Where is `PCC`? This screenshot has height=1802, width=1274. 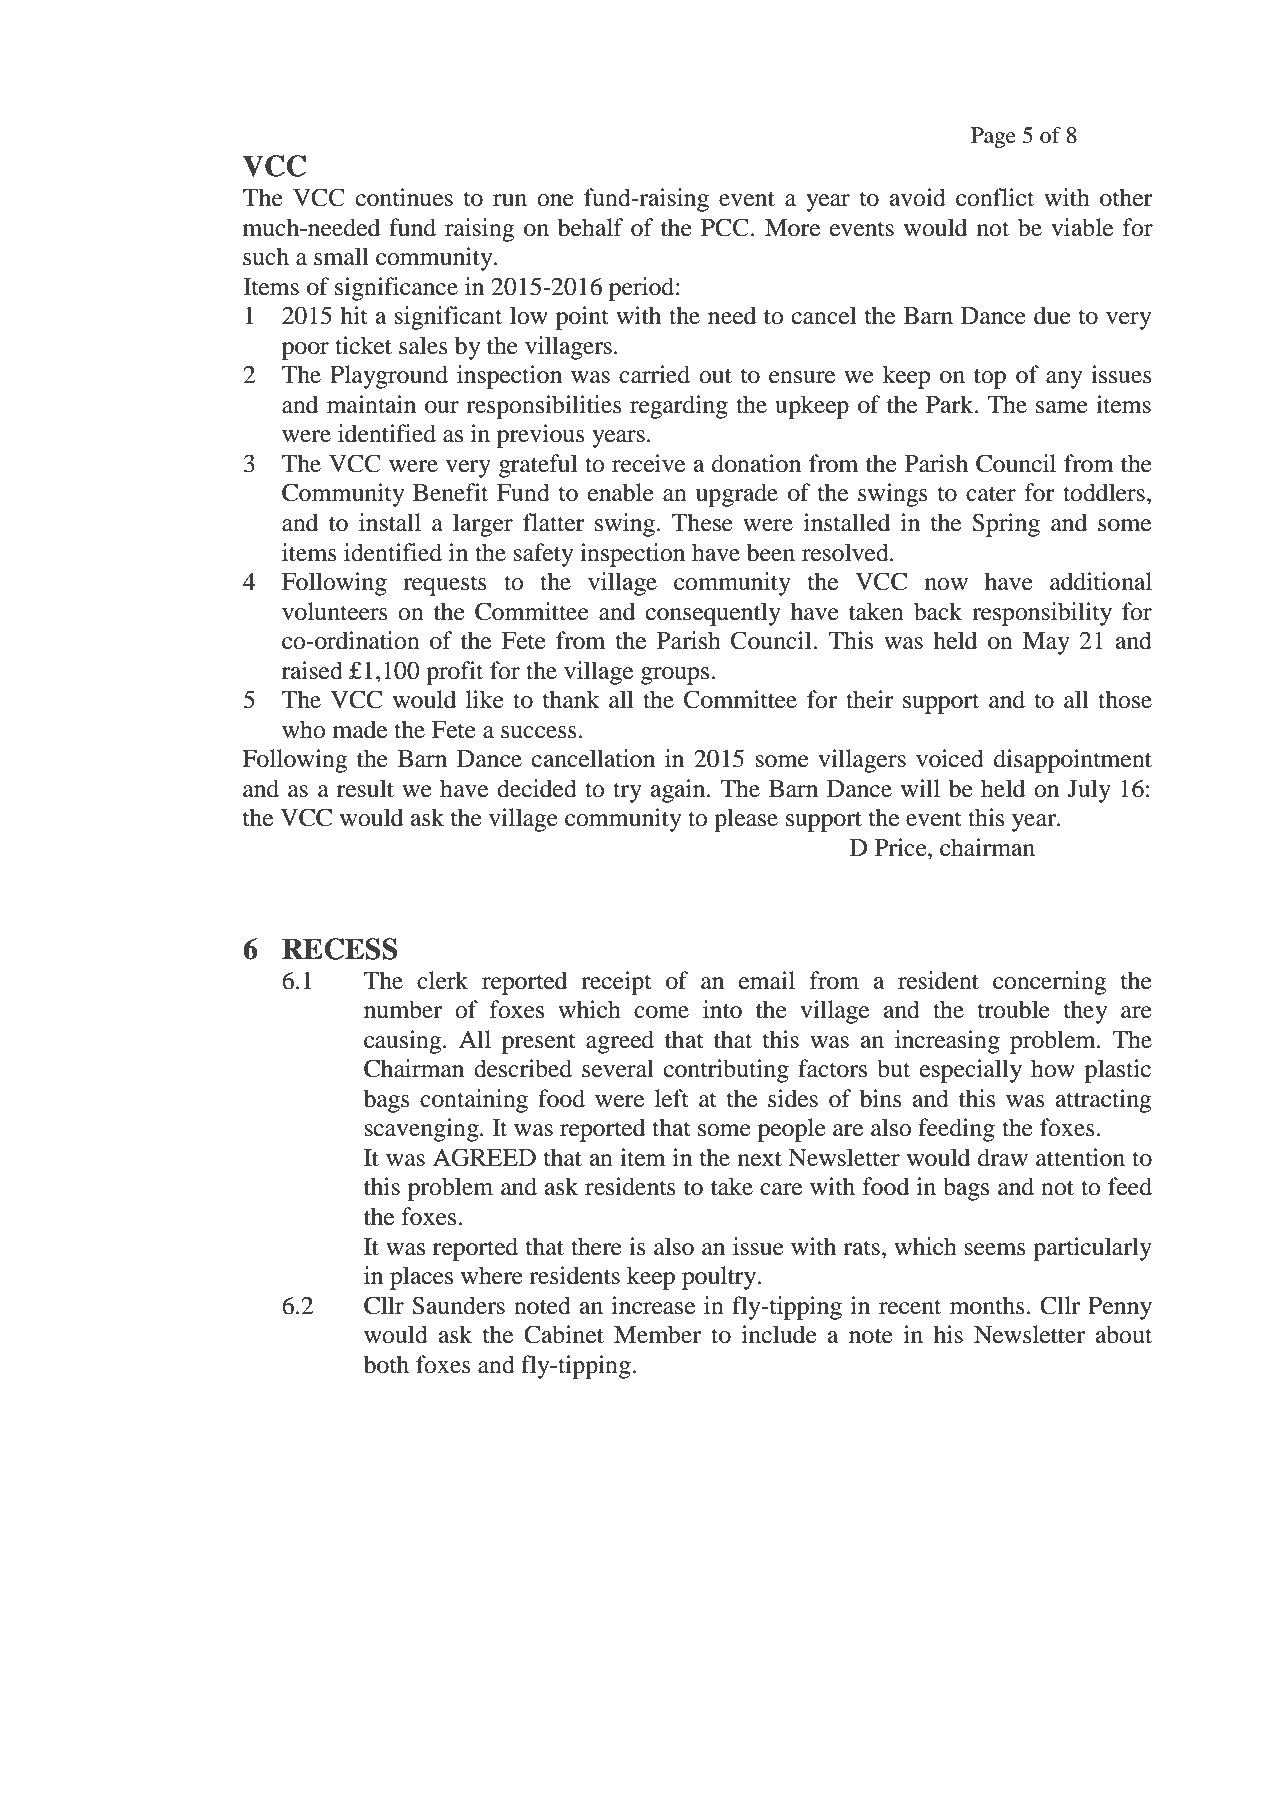 PCC is located at coordinates (725, 227).
